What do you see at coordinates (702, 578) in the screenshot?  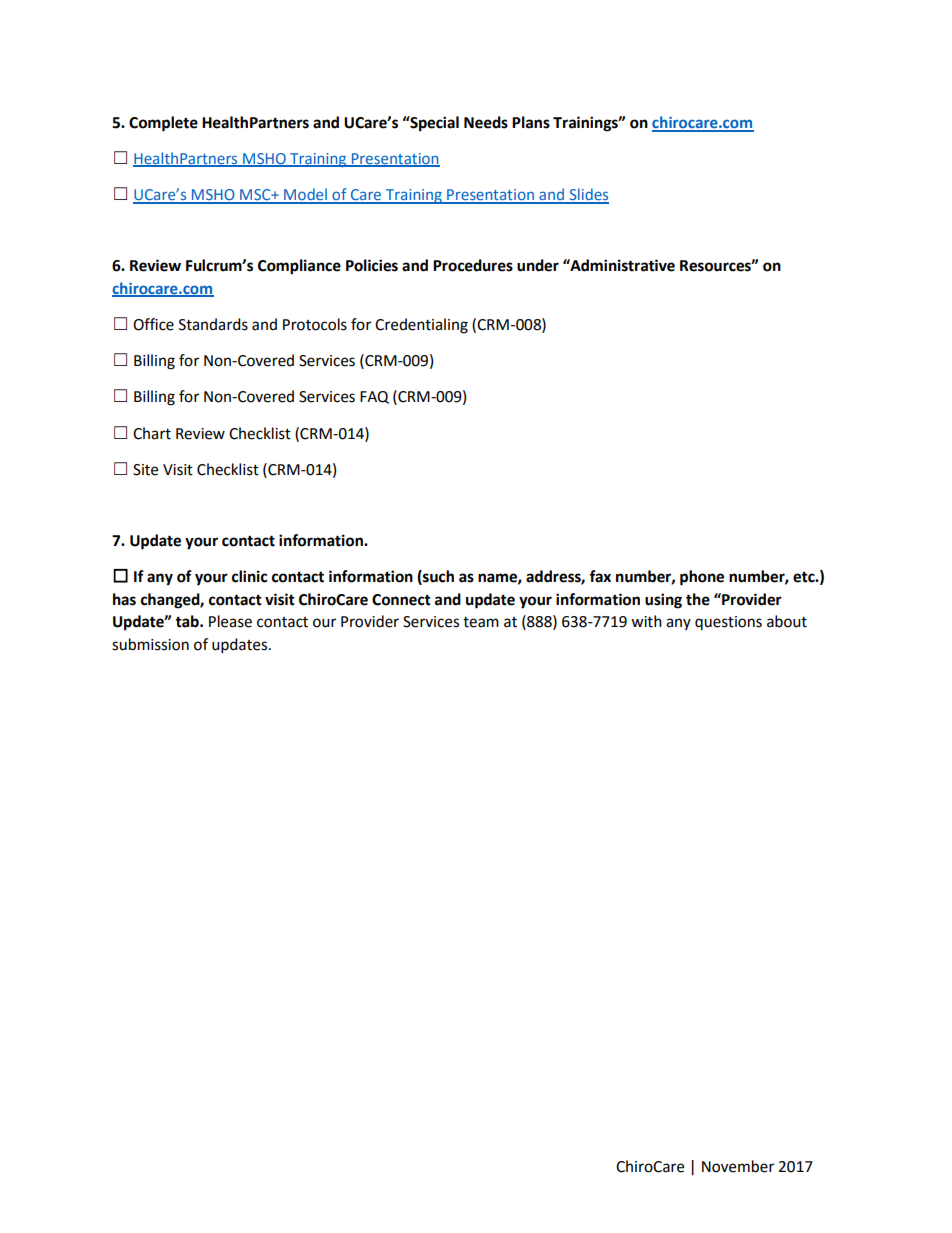 I see `phone` at bounding box center [702, 578].
